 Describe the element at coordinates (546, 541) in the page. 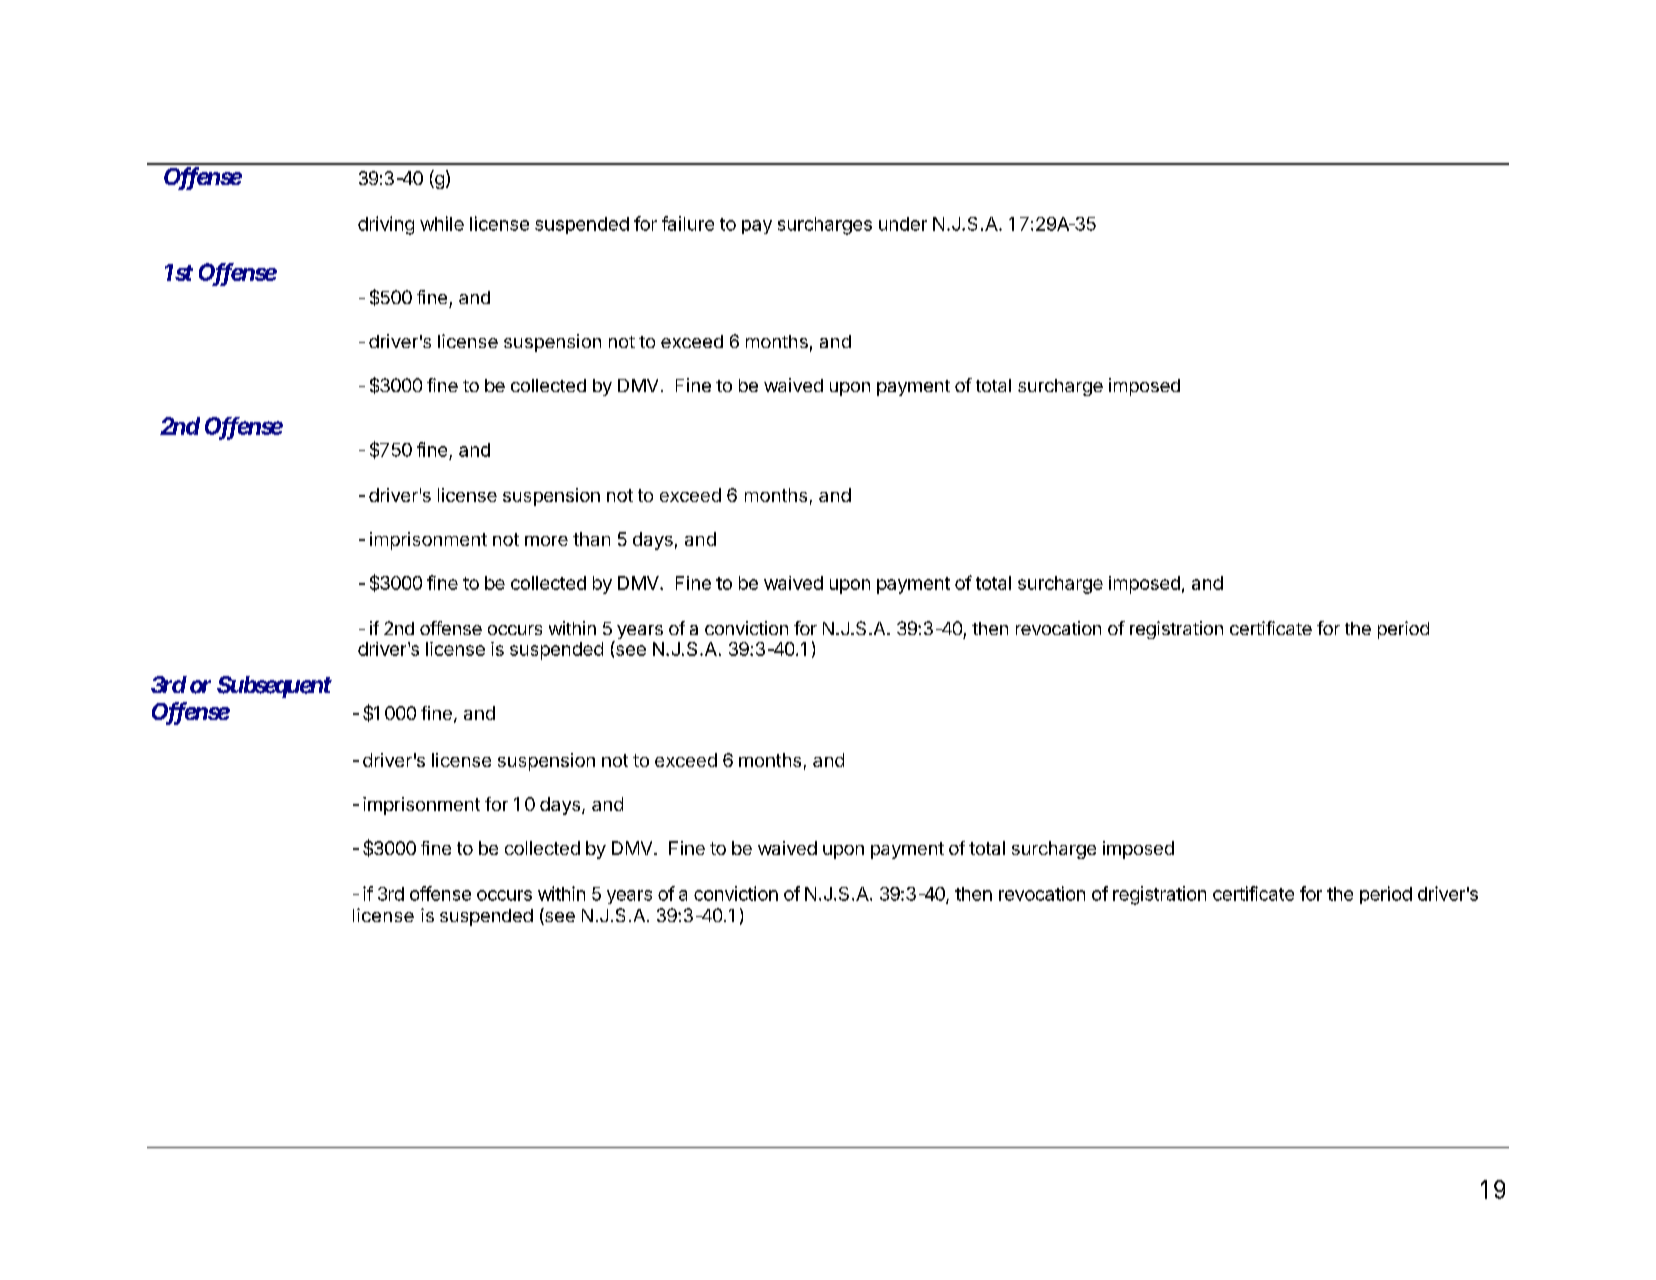

I see `more` at that location.
